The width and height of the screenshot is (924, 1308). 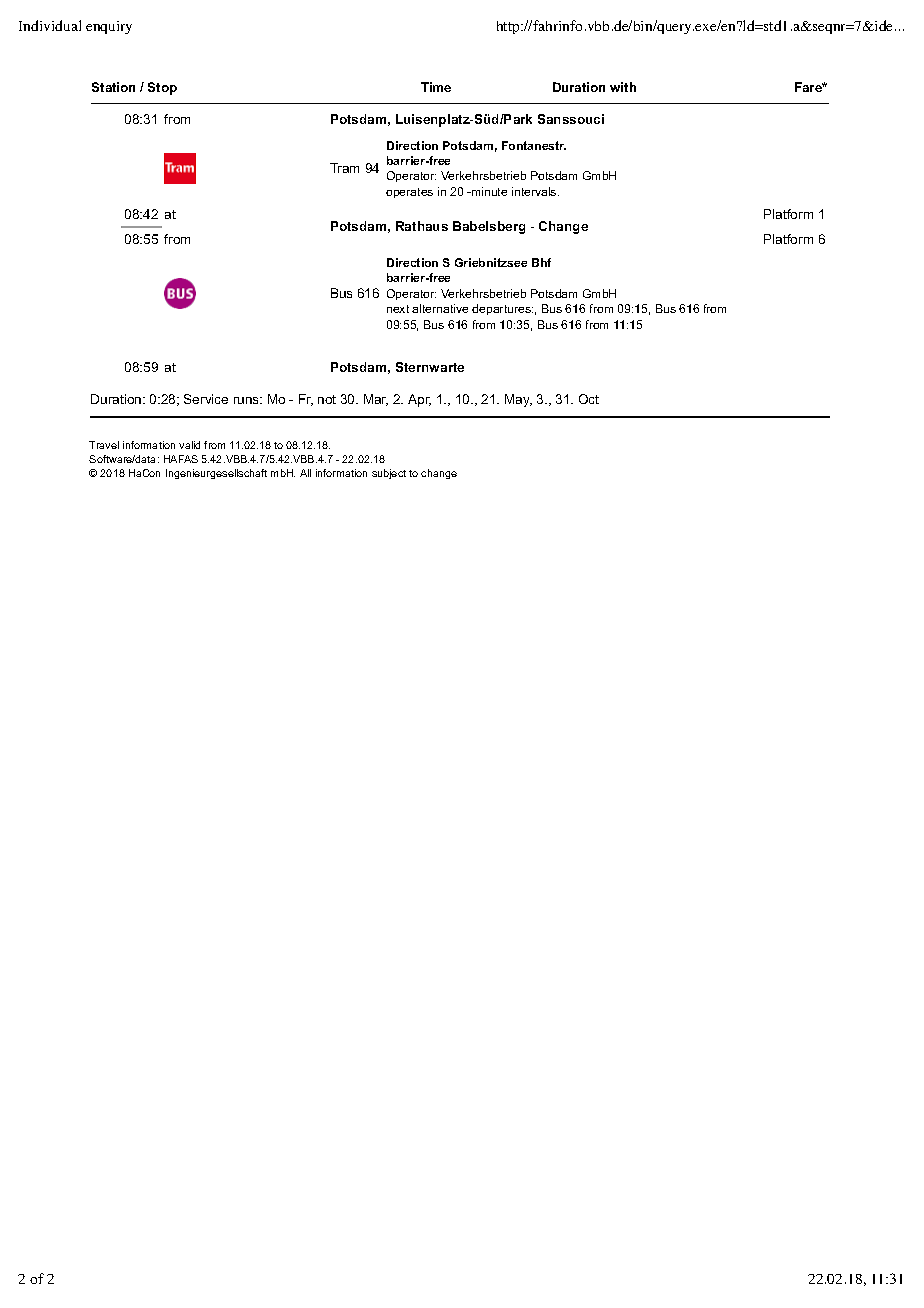 I want to click on operates, so click(x=409, y=193).
